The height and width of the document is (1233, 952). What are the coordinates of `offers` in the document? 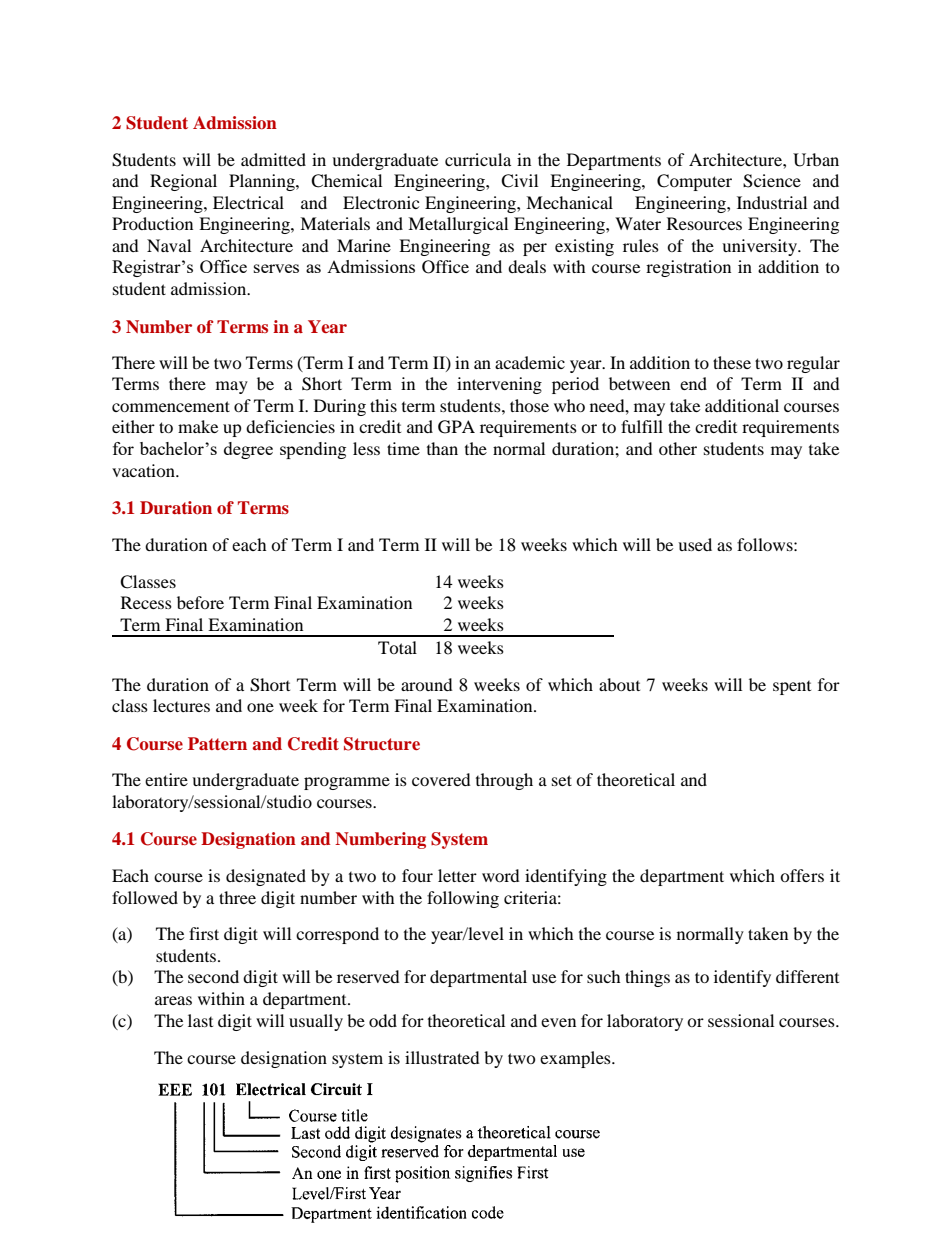 It's located at (802, 875).
